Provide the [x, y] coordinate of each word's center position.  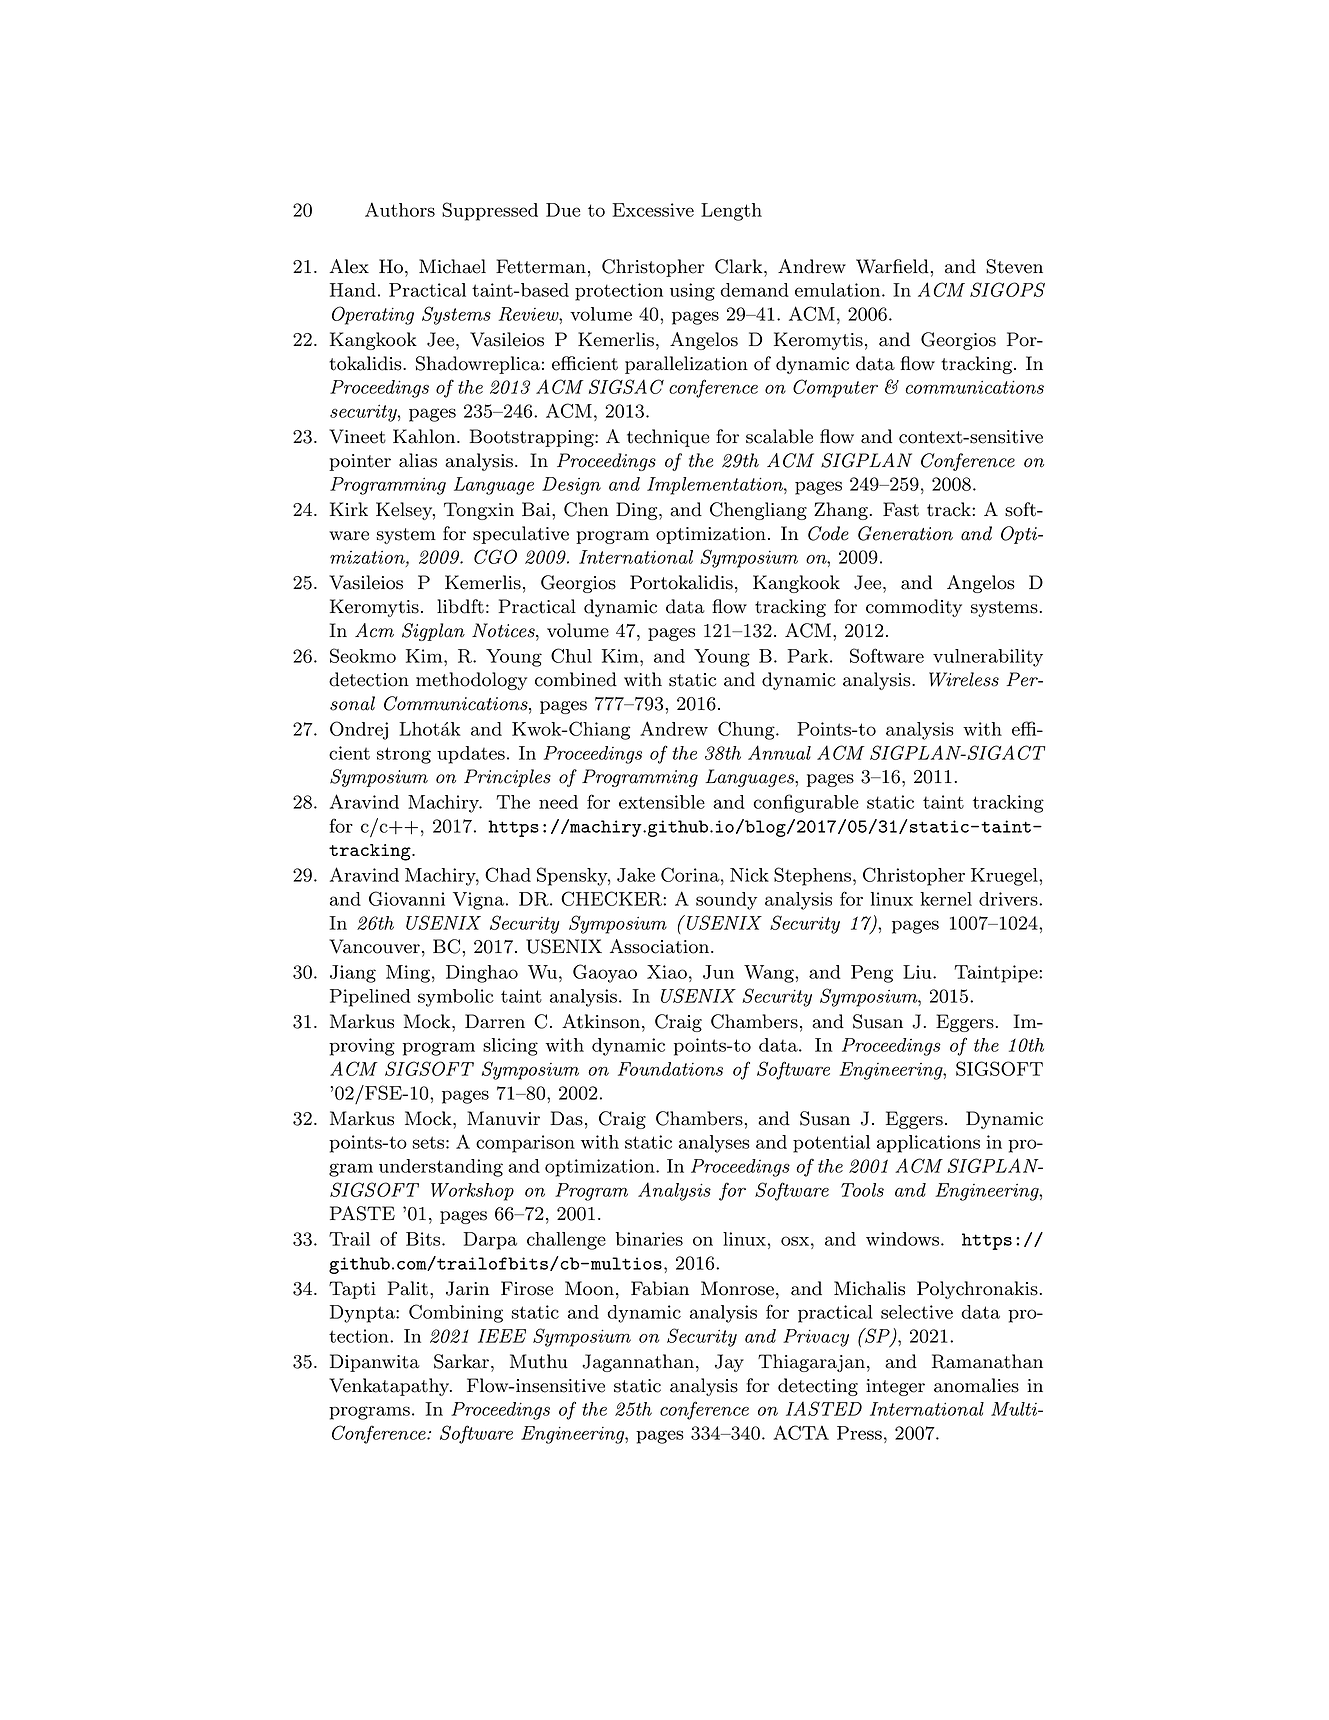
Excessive [653, 210]
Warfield [892, 266]
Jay [729, 1363]
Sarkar [461, 1361]
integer [895, 1387]
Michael [452, 266]
